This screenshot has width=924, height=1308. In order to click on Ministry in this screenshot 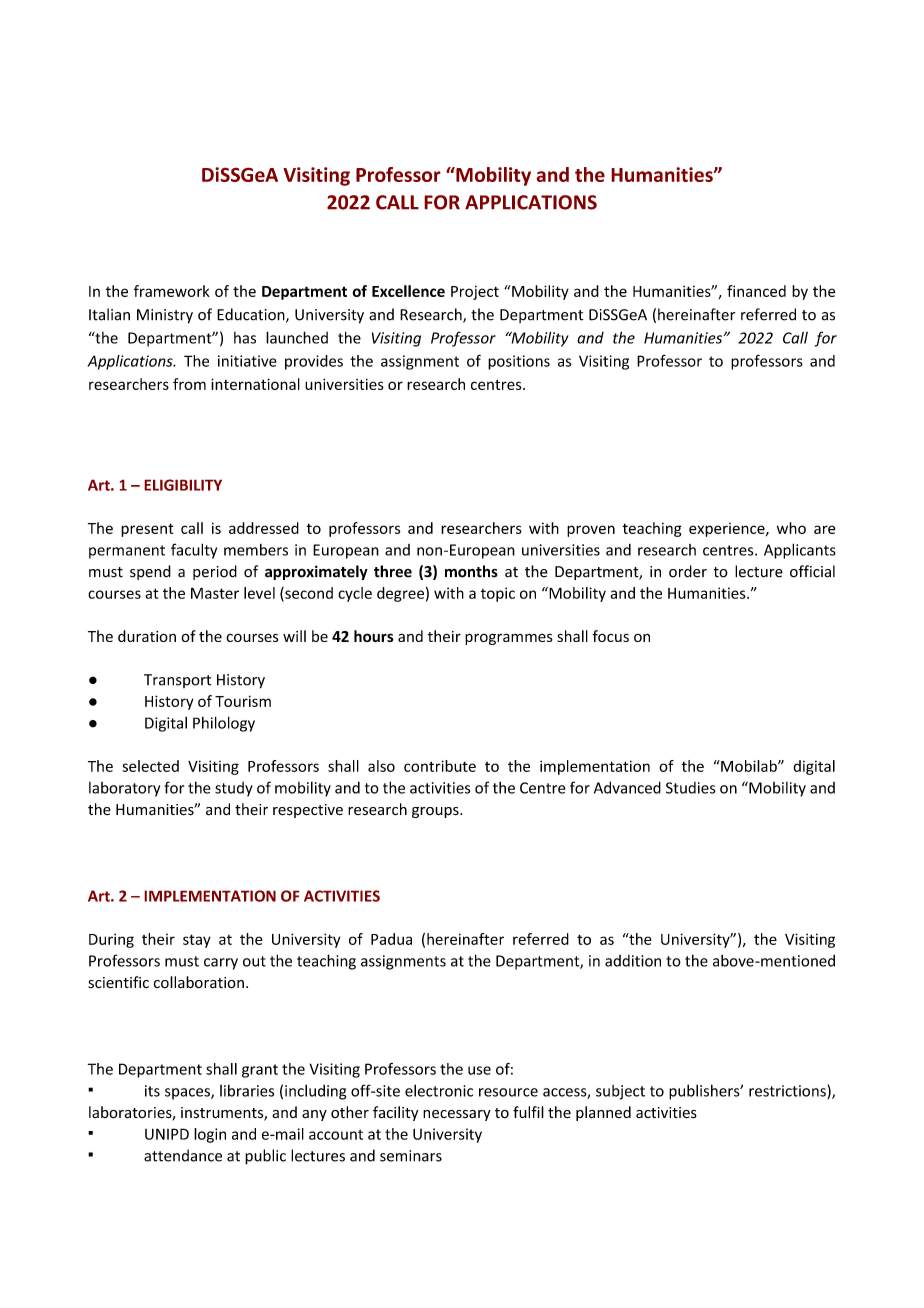, I will do `click(165, 316)`.
